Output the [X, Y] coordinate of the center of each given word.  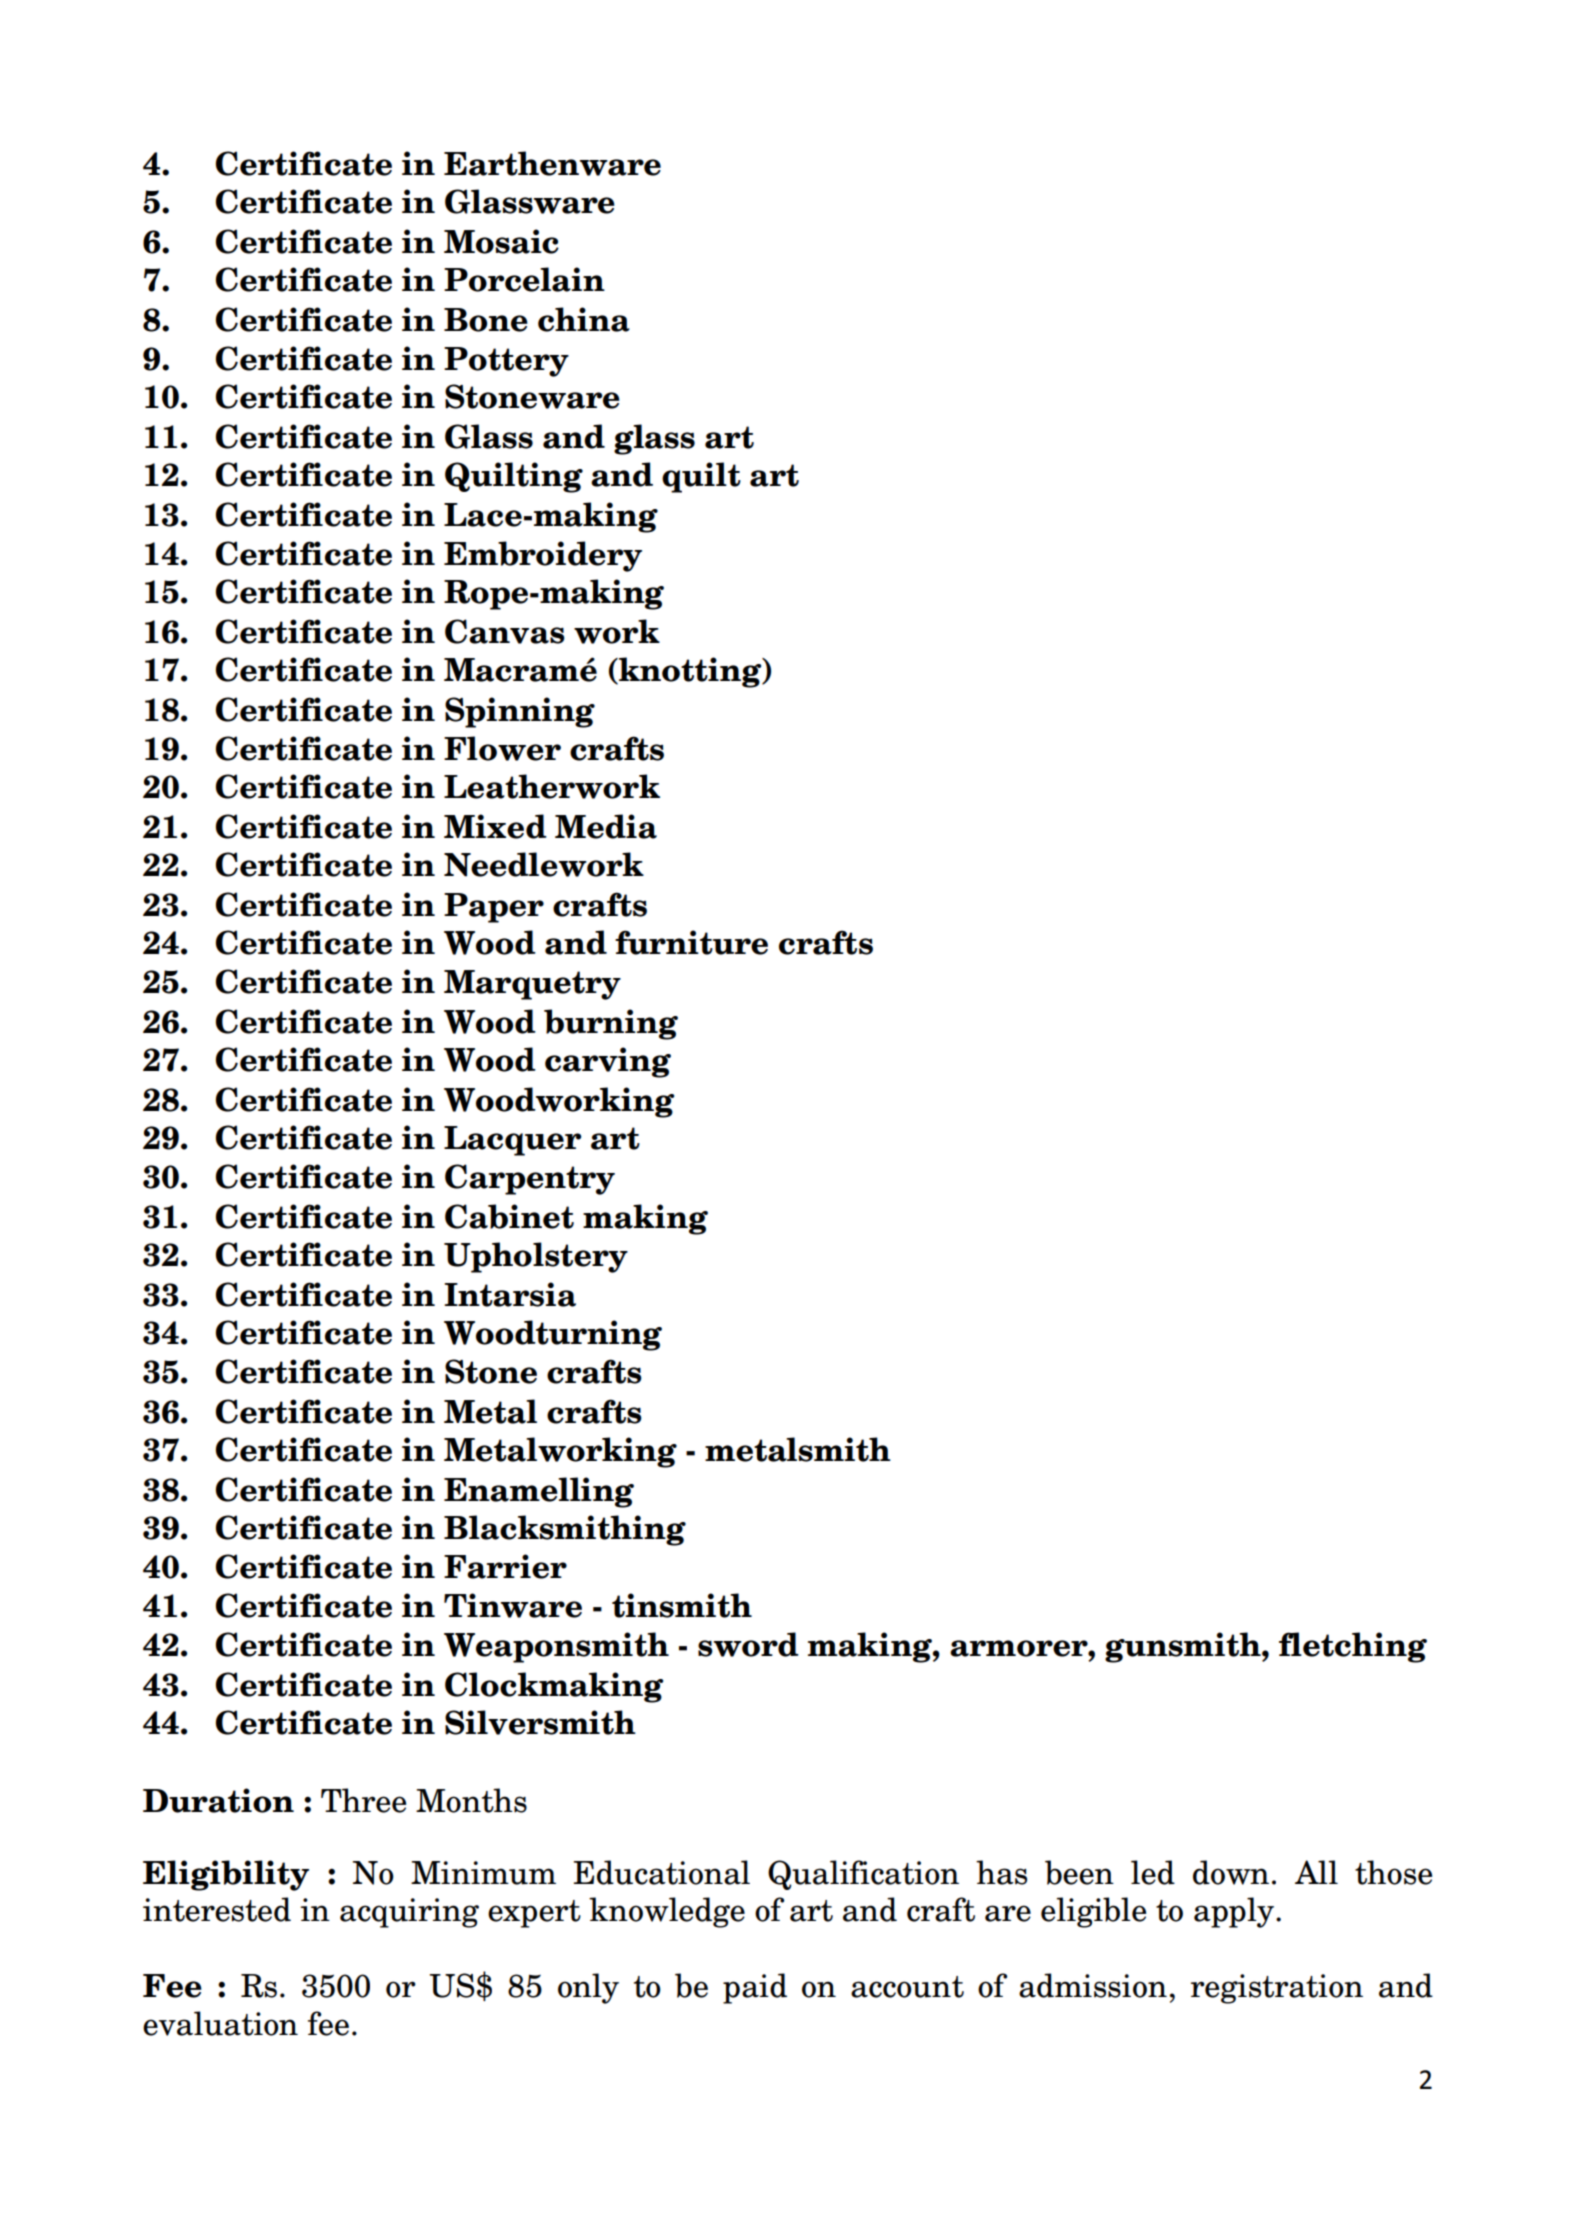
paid [755, 1988]
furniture [691, 942]
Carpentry [530, 1179]
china [584, 319]
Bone [486, 320]
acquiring [409, 1913]
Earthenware [552, 163]
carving [608, 1062]
